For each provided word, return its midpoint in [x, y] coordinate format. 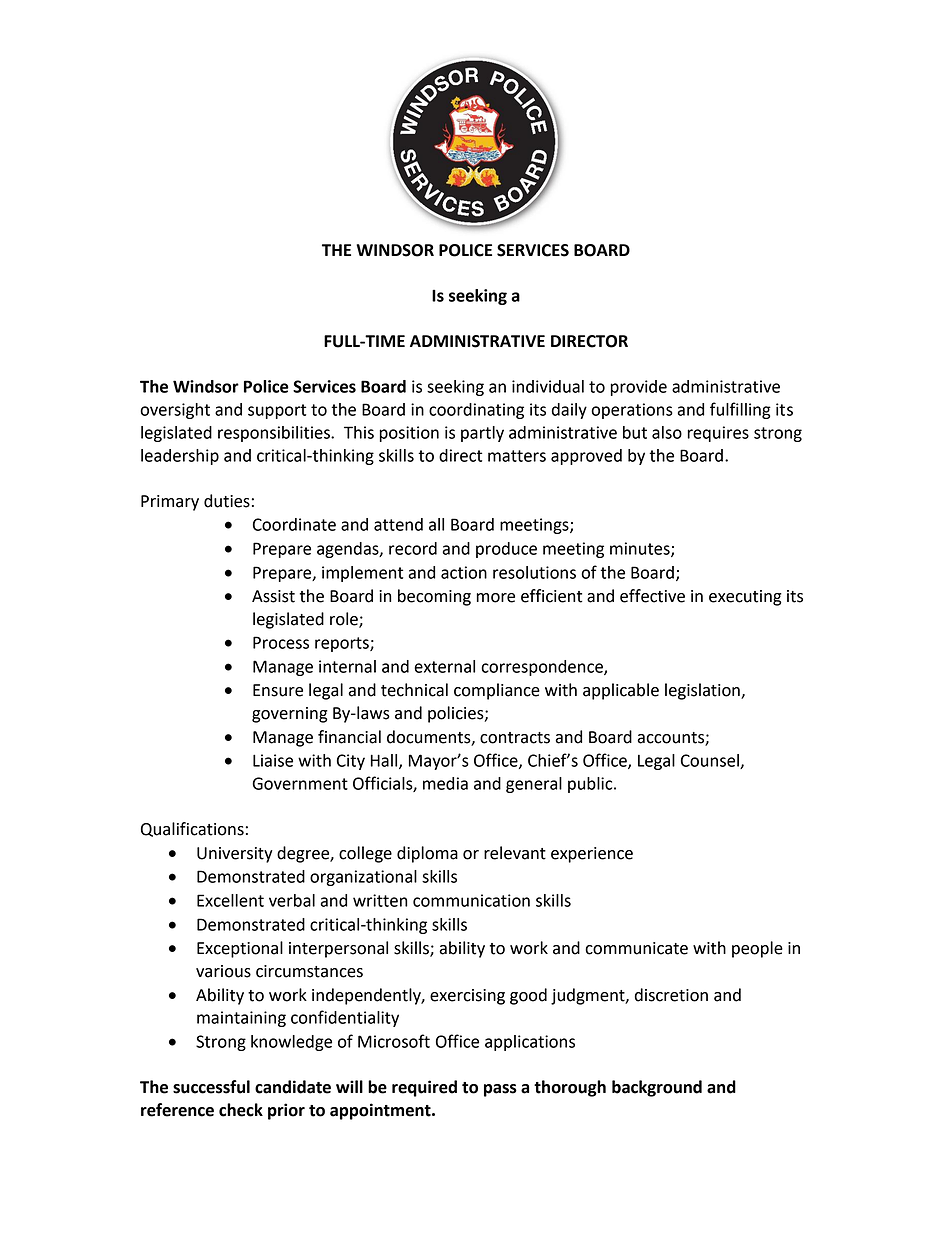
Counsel [711, 761]
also [667, 432]
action [464, 572]
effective [652, 596]
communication [471, 900]
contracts [515, 738]
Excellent [230, 900]
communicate [636, 948]
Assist [273, 596]
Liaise [273, 760]
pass [500, 1090]
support [277, 411]
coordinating [476, 411]
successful [211, 1087]
